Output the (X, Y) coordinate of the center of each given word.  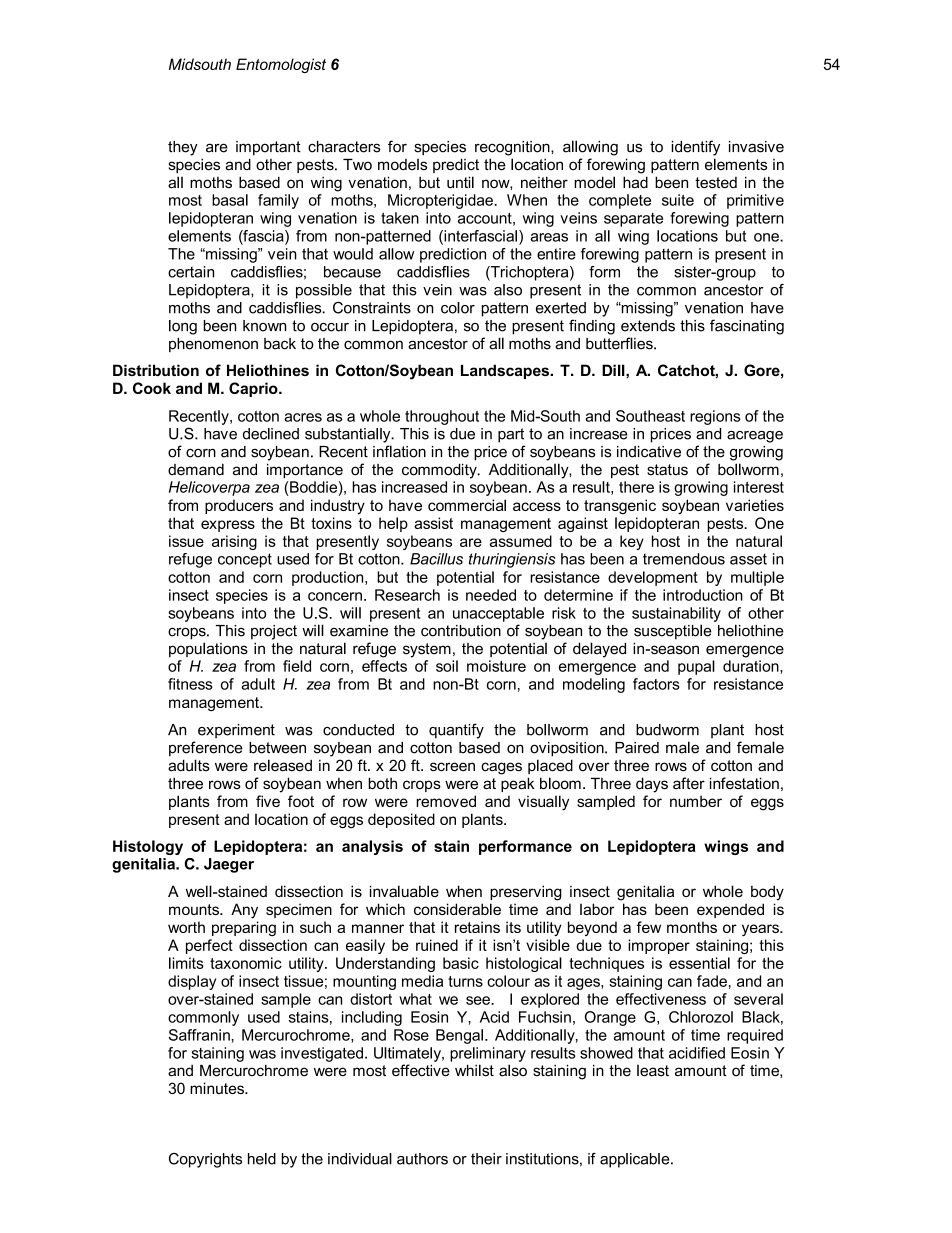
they (183, 148)
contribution (461, 631)
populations (208, 649)
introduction (703, 595)
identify (695, 148)
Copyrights (205, 1160)
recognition (513, 148)
